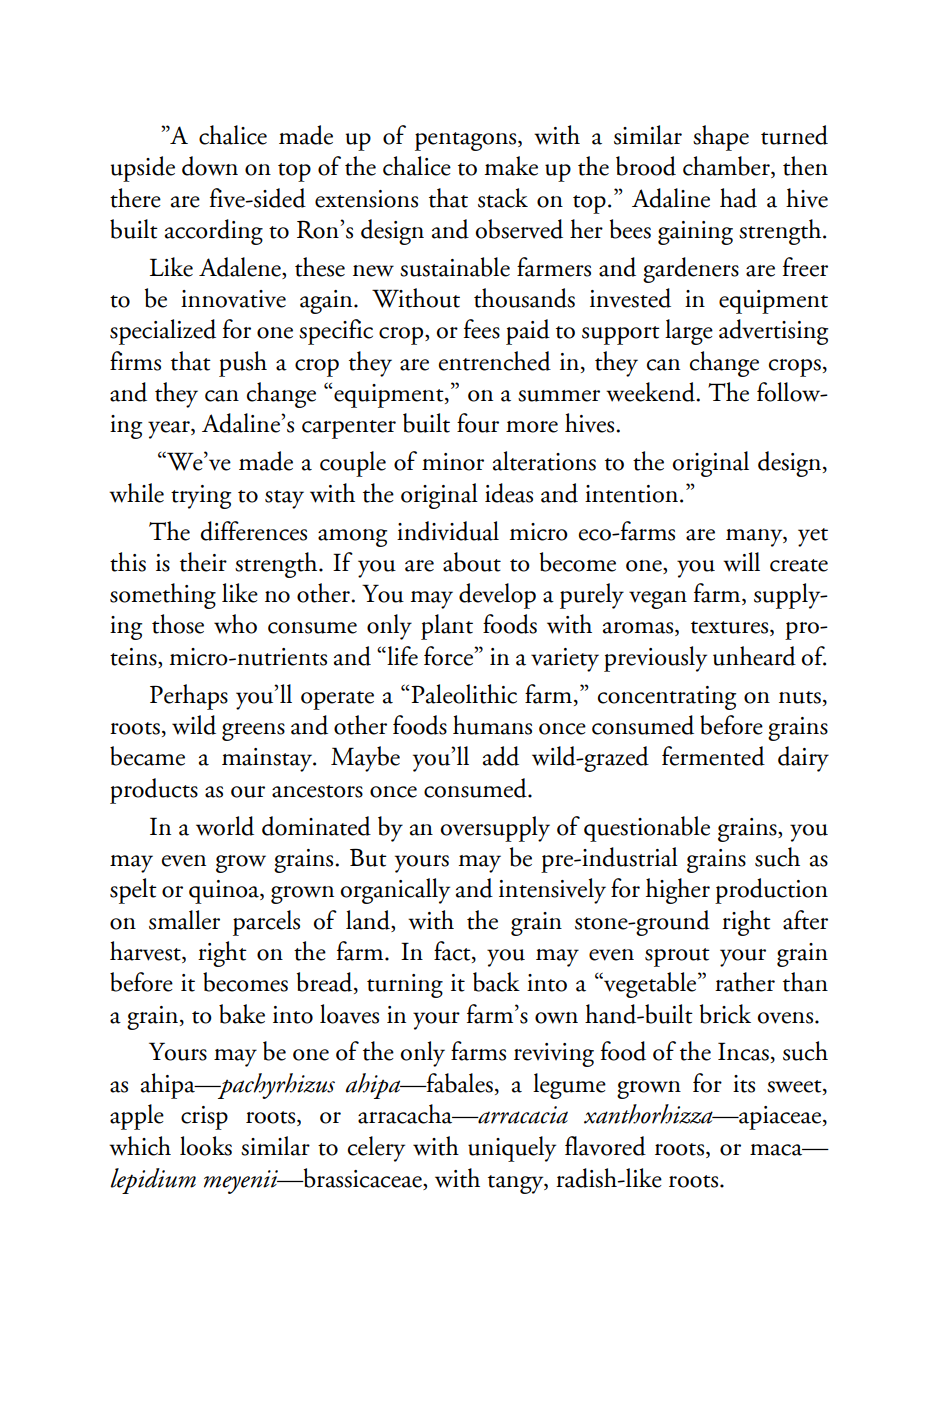 This screenshot has height=1413, width=942. I want to click on world, so click(225, 826).
